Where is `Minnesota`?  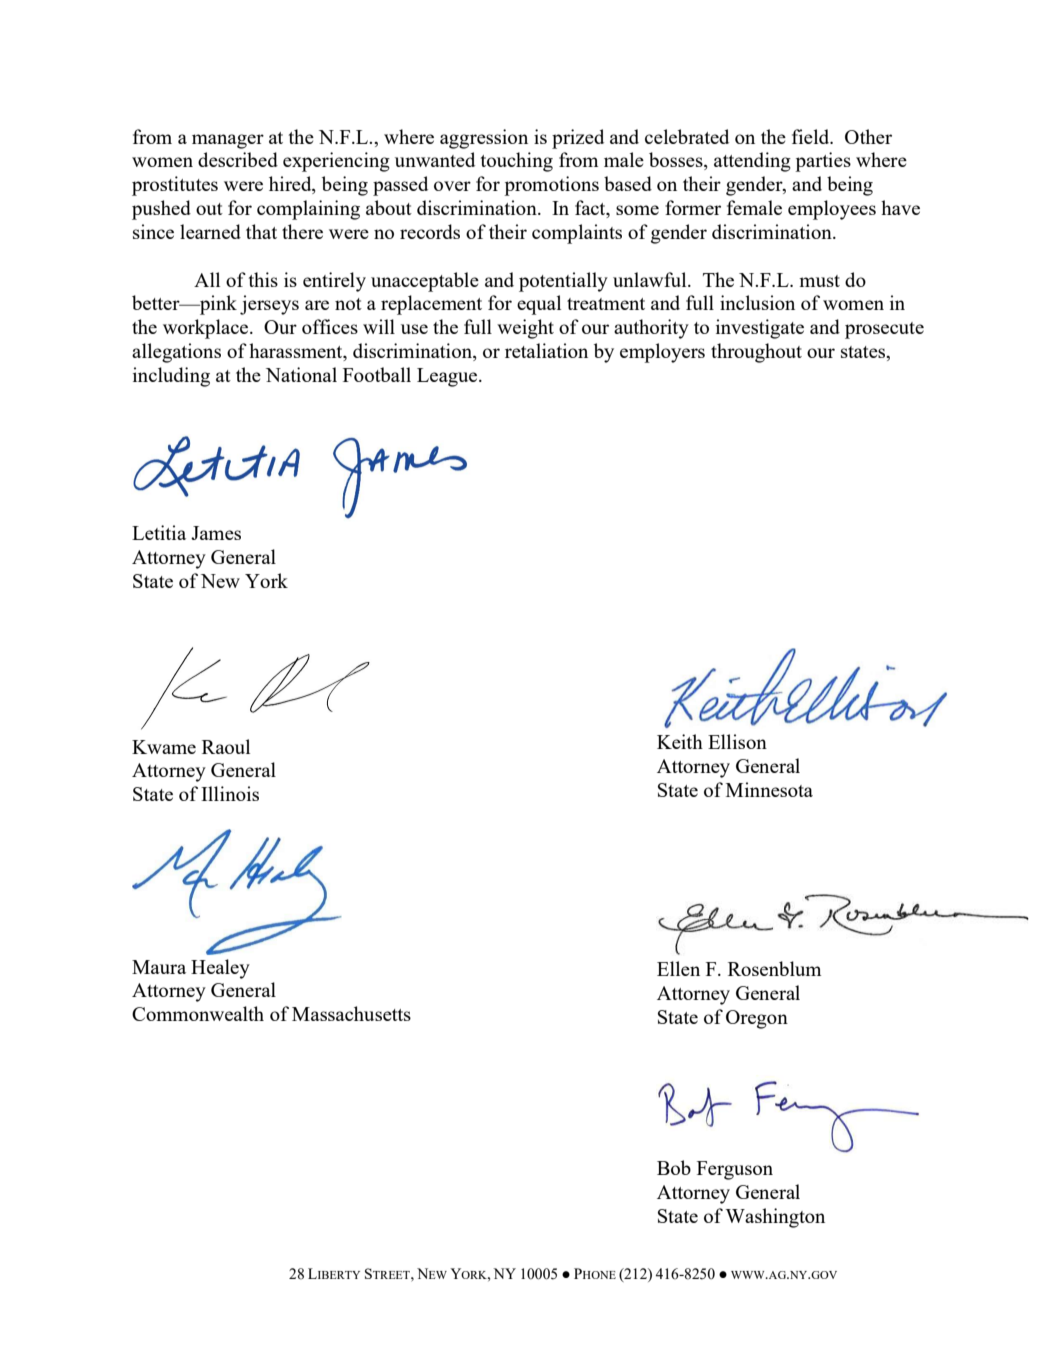
Minnesota is located at coordinates (769, 789).
